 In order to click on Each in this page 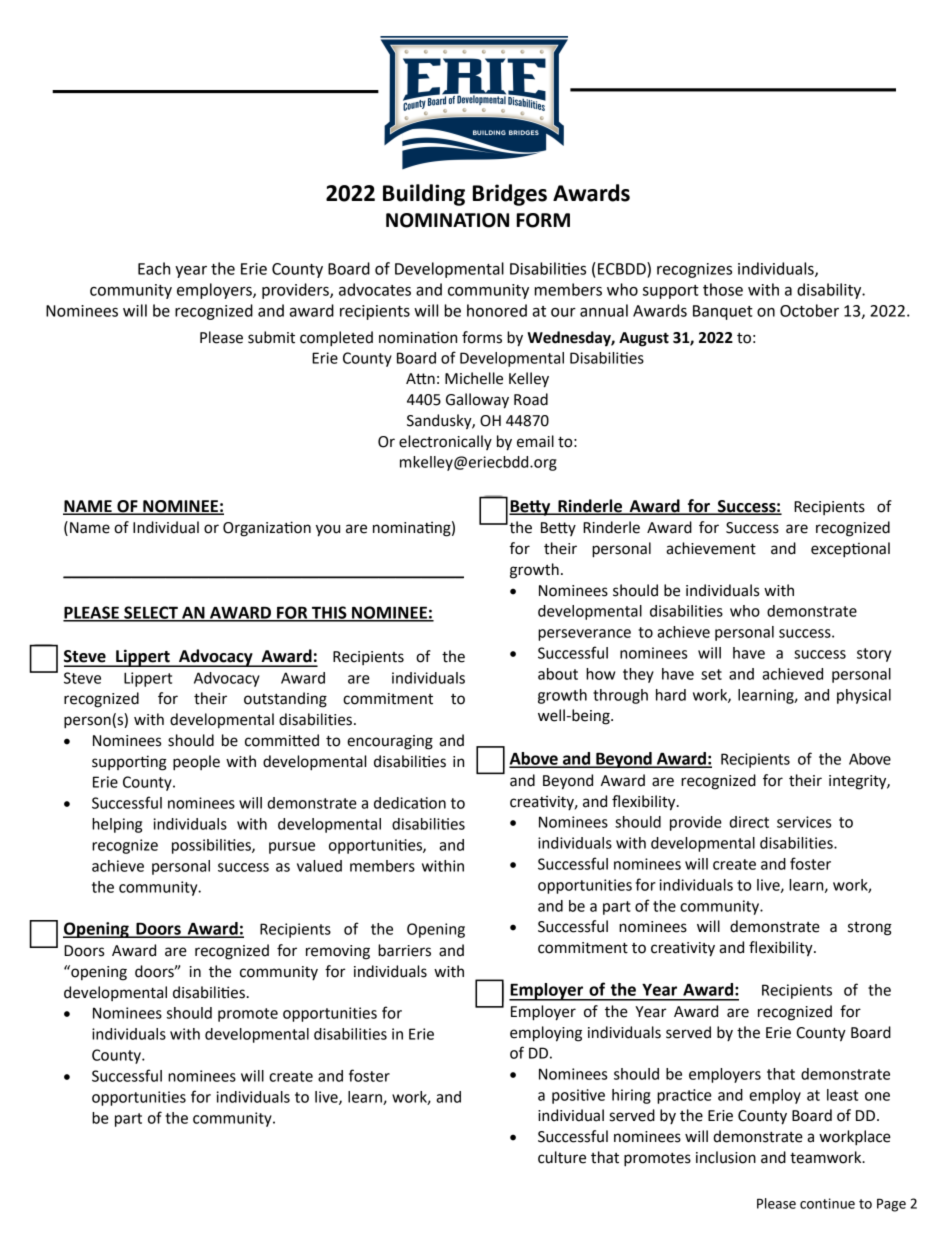, I will do `click(154, 268)`.
